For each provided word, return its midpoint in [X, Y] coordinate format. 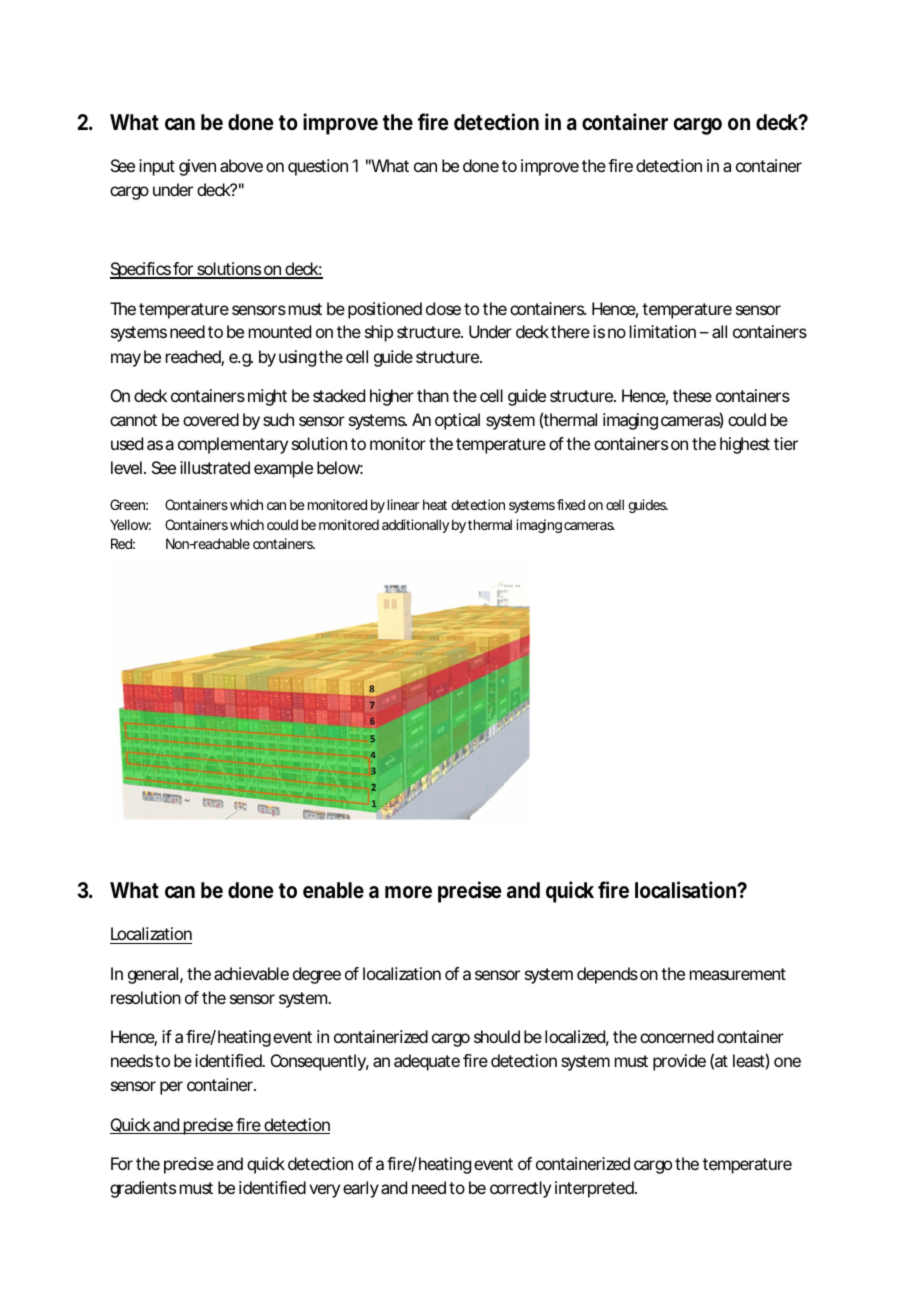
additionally [415, 526]
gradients [143, 1189]
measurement [738, 974]
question [318, 167]
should [497, 1036]
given [197, 167]
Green [127, 504]
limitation [663, 331]
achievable [251, 973]
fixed [571, 504]
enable [333, 890]
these [692, 395]
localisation [685, 890]
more [408, 892]
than [433, 395]
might [267, 397]
